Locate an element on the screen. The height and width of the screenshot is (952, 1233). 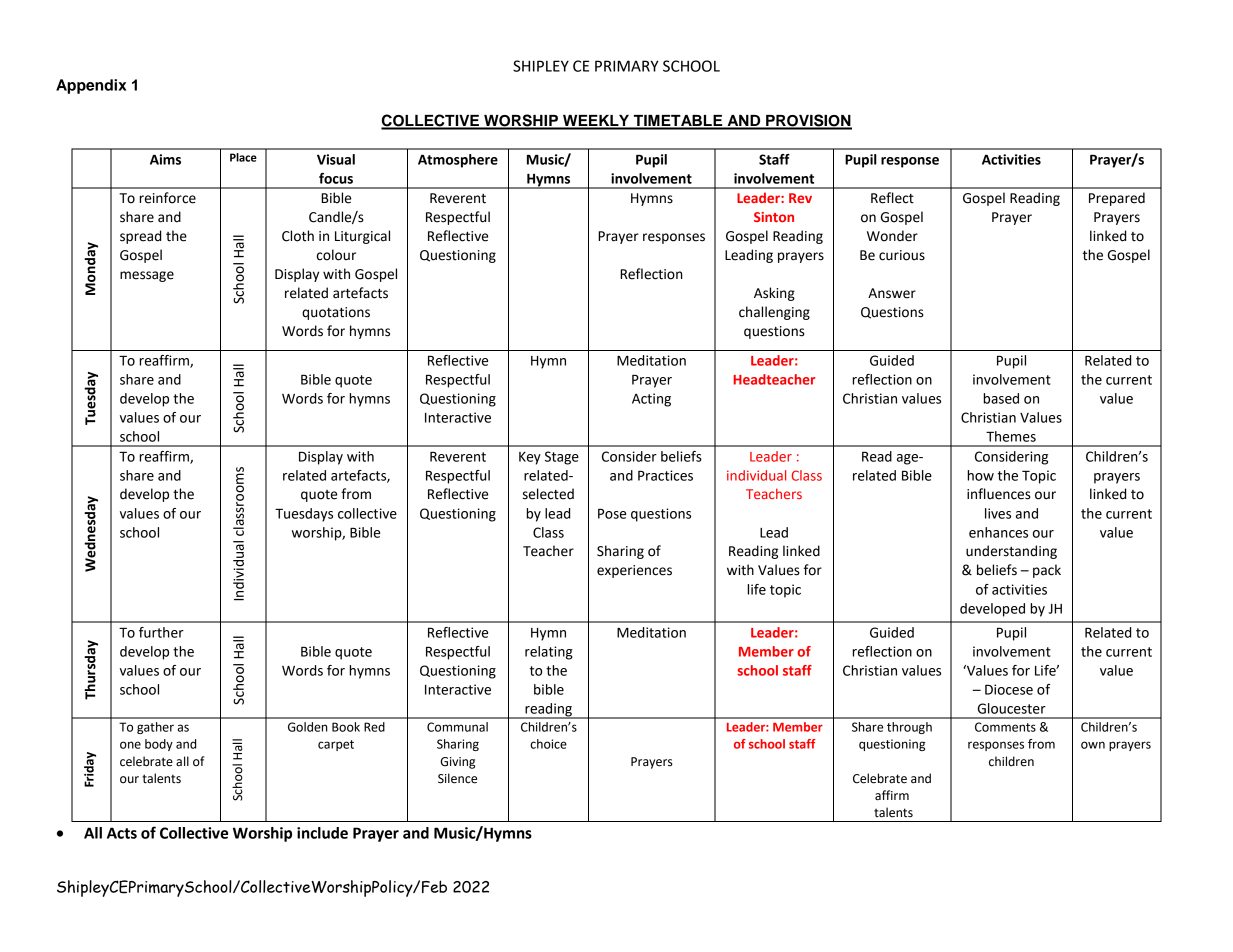
quotations is located at coordinates (336, 313).
